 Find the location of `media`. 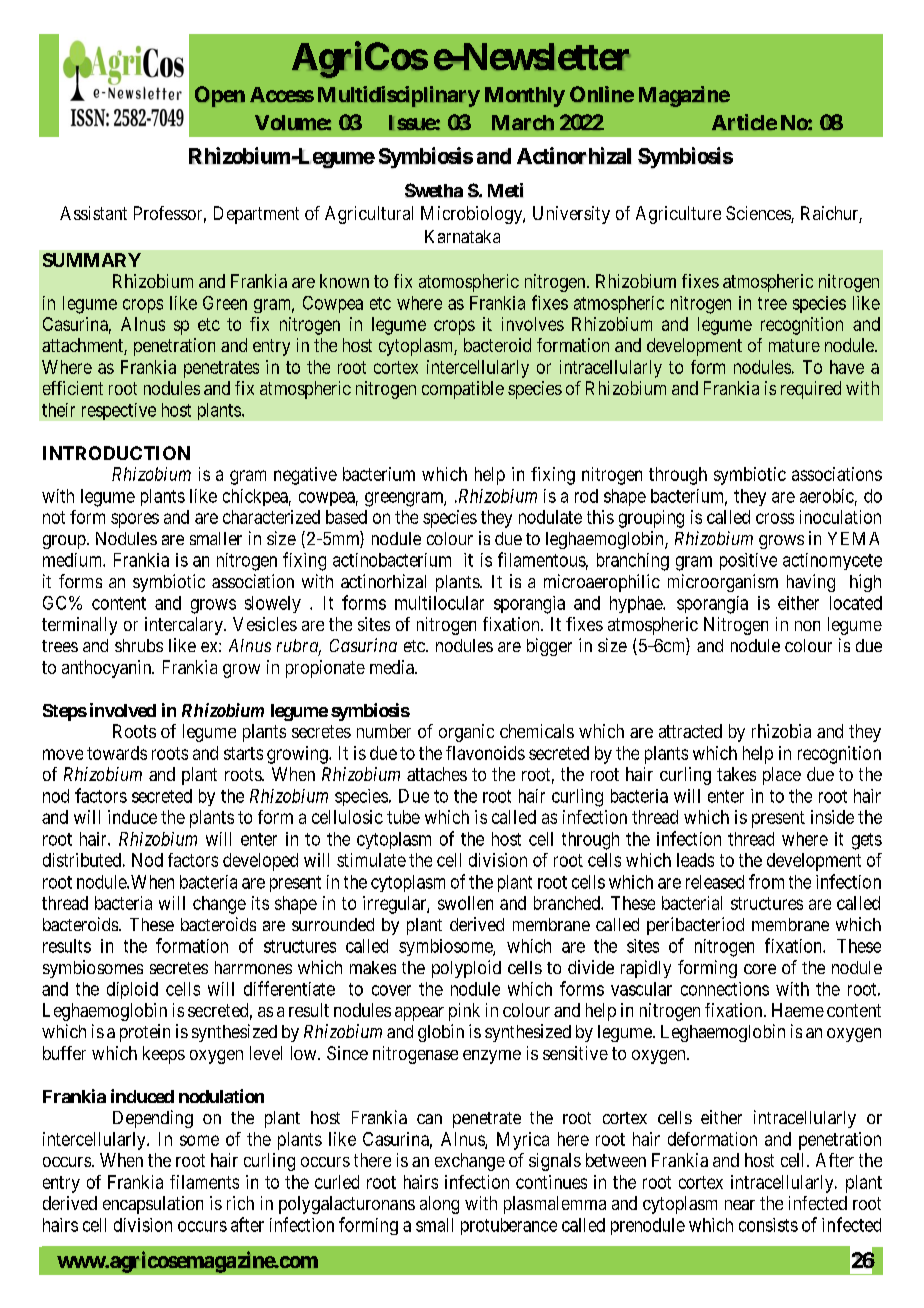

media is located at coordinates (393, 667).
